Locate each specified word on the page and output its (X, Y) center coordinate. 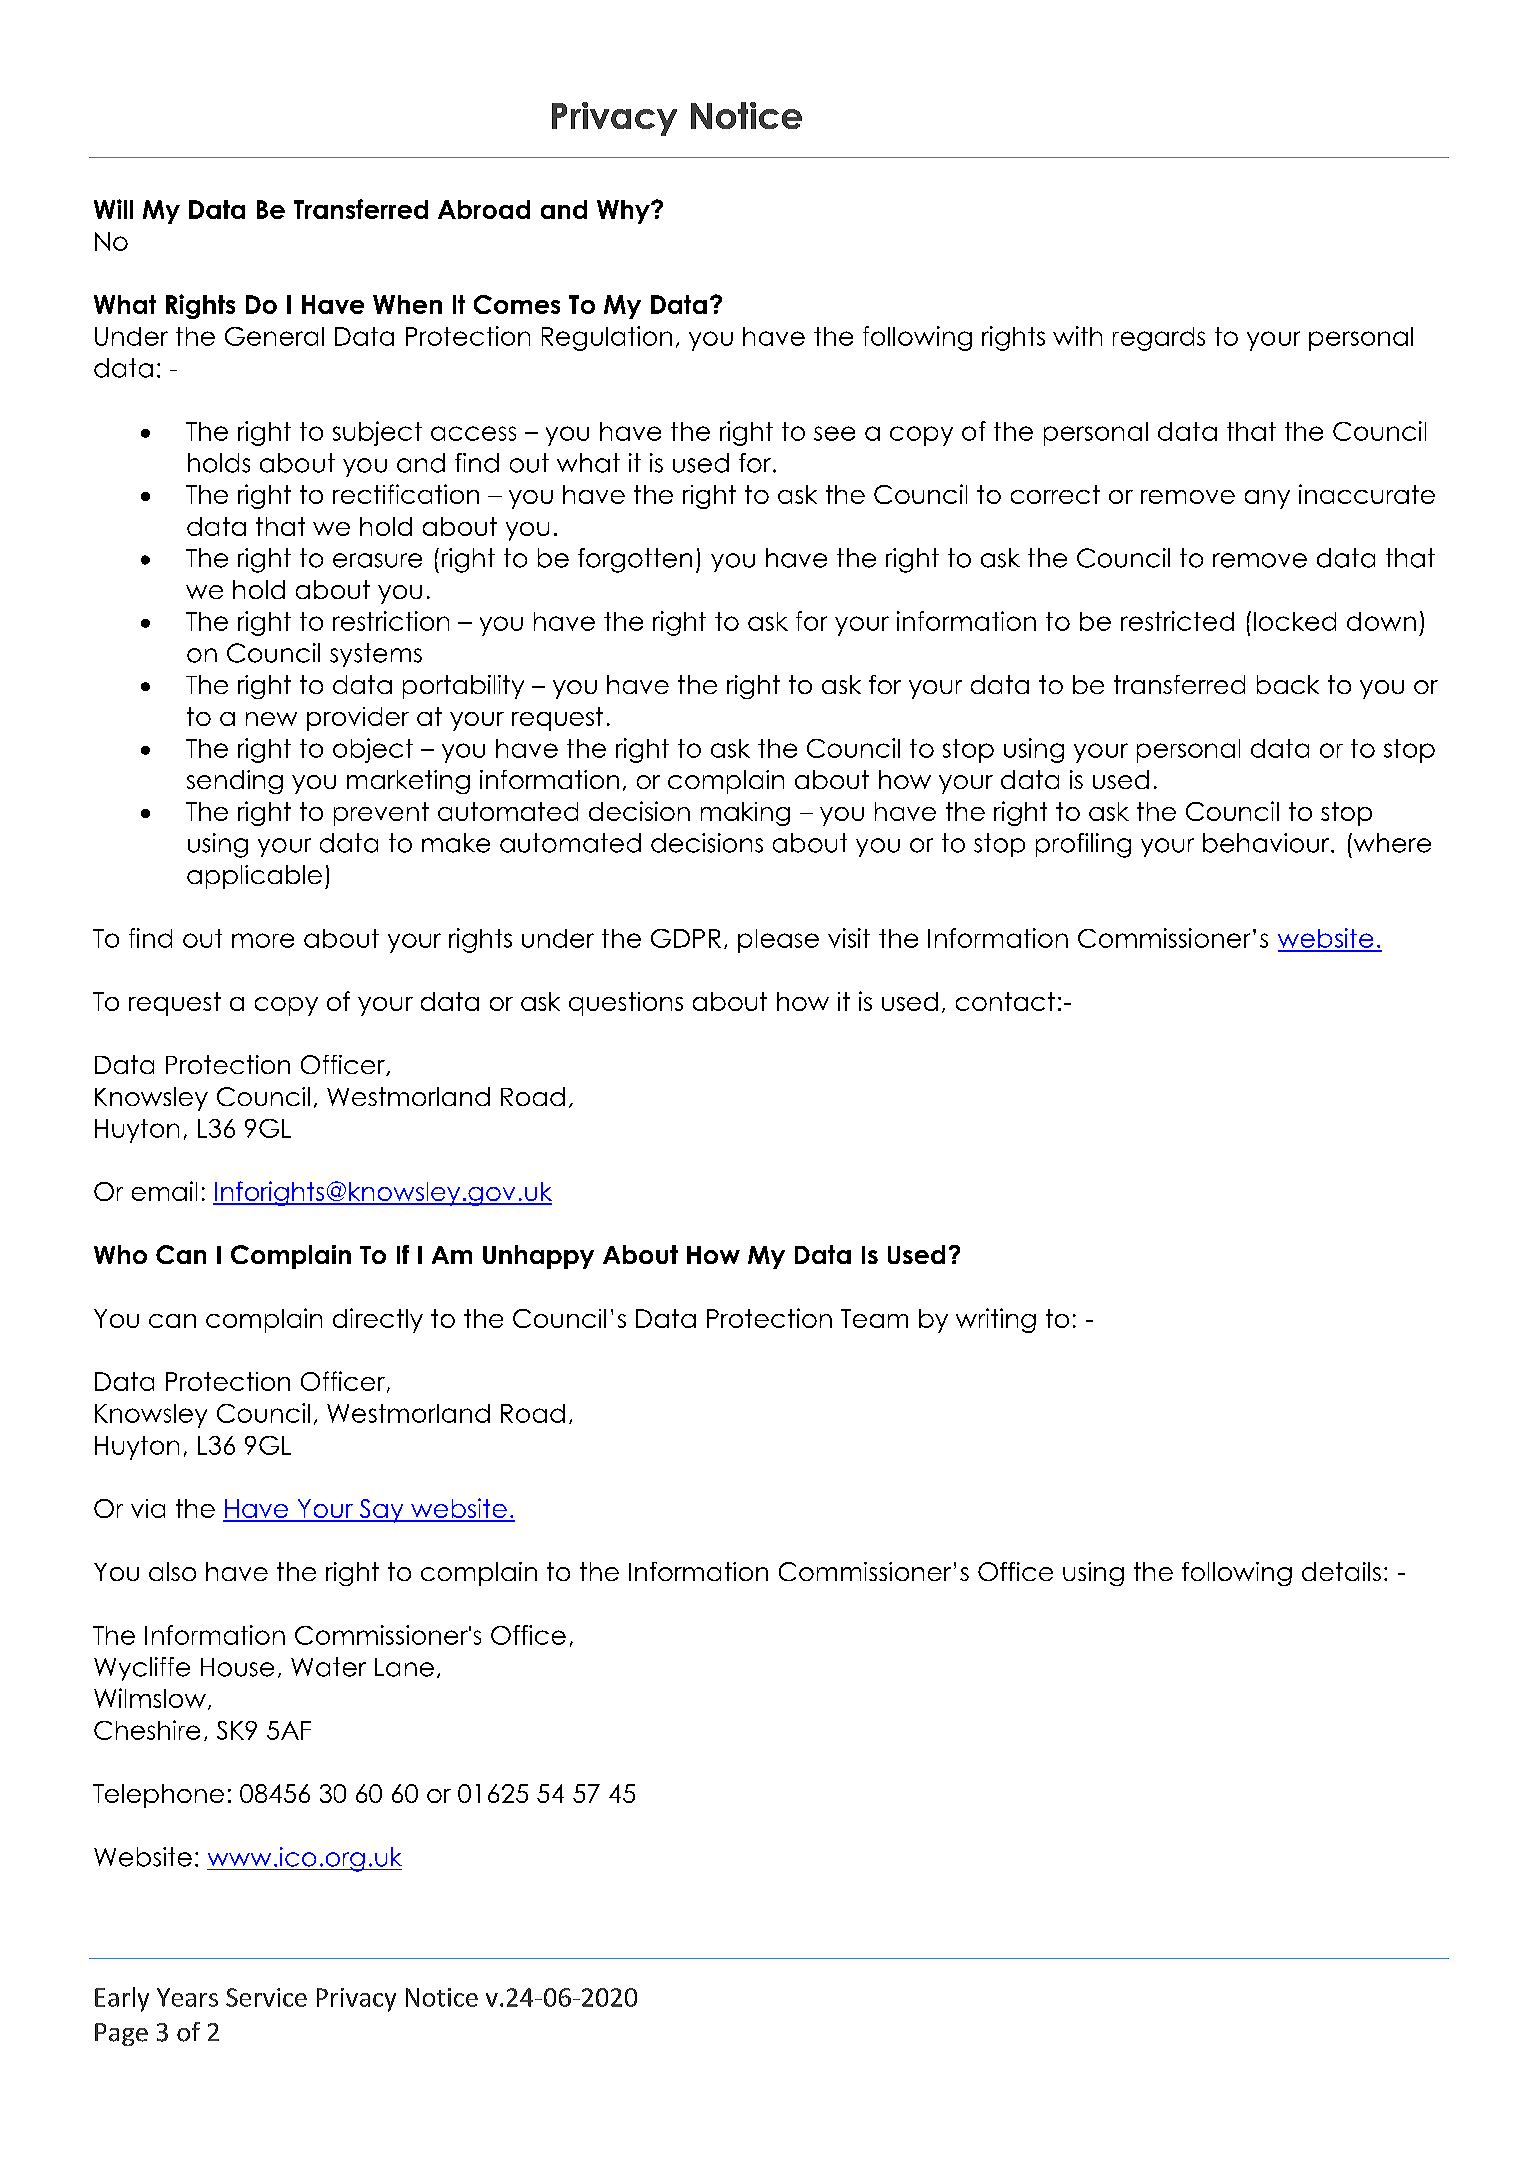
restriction (391, 621)
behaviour (1267, 843)
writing (996, 1320)
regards (1159, 339)
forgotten (635, 560)
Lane (404, 1667)
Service (266, 1997)
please (778, 941)
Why (624, 212)
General (274, 336)
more (263, 940)
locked (1295, 621)
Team (874, 1318)
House (237, 1667)
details (1341, 1571)
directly (378, 1320)
